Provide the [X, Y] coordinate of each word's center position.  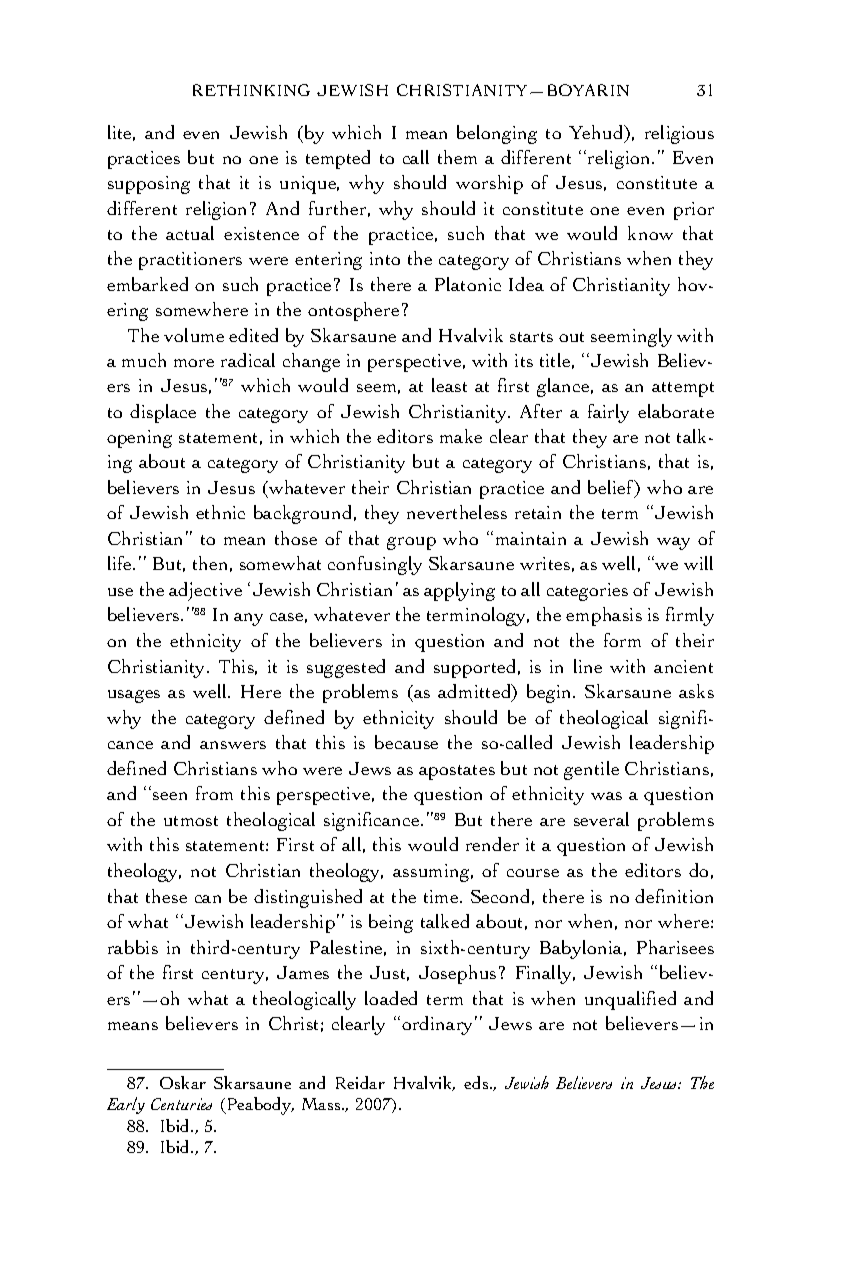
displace [163, 413]
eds [477, 1082]
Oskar [183, 1082]
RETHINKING [251, 90]
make [461, 436]
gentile [591, 770]
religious [679, 134]
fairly [608, 413]
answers [233, 745]
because [406, 742]
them [457, 157]
